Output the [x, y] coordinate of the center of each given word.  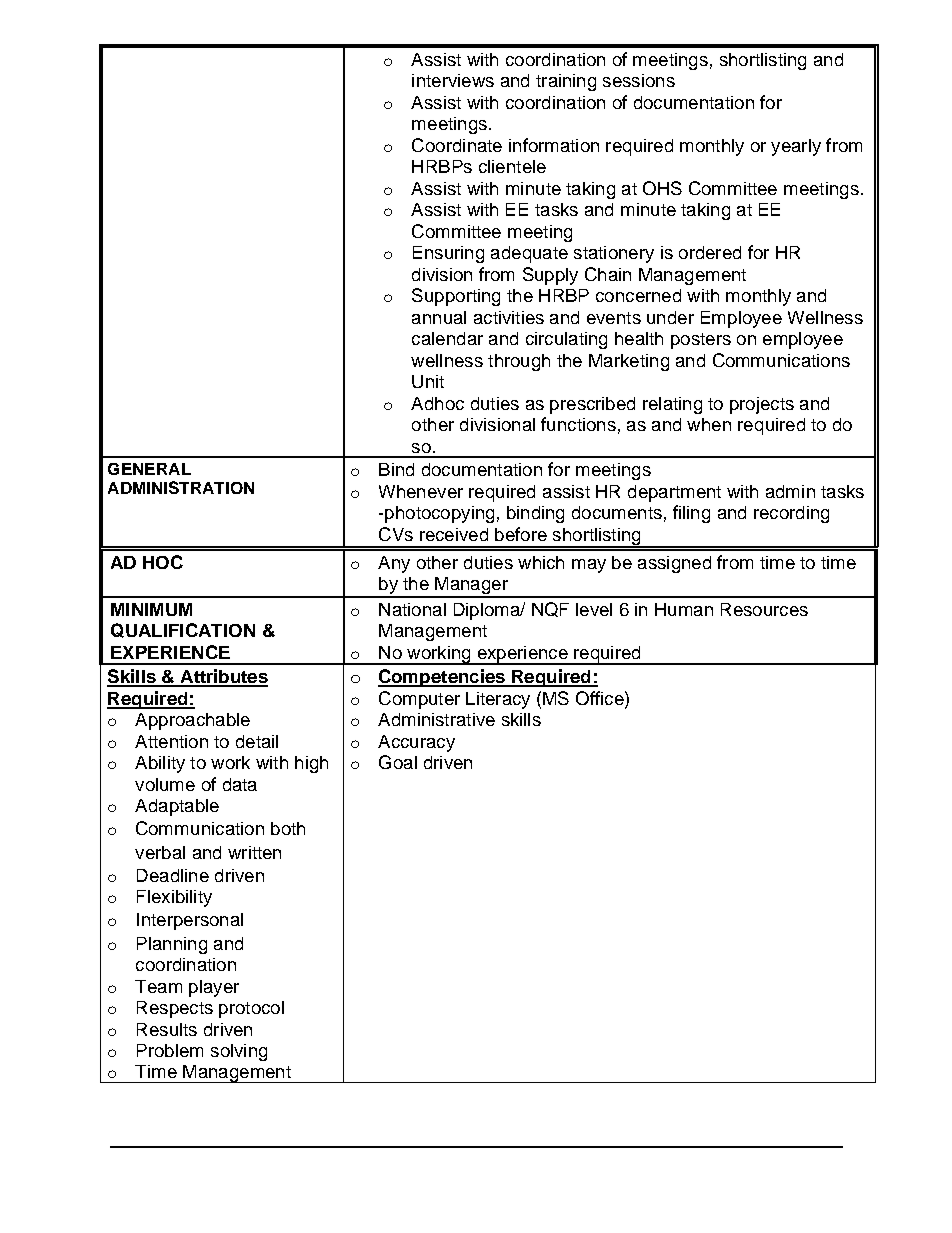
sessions [639, 80]
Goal [398, 762]
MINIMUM [151, 609]
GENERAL [149, 469]
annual [439, 317]
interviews [453, 80]
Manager [471, 587]
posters [701, 341]
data [240, 784]
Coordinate [457, 145]
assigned [674, 564]
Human [684, 609]
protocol [251, 1009]
